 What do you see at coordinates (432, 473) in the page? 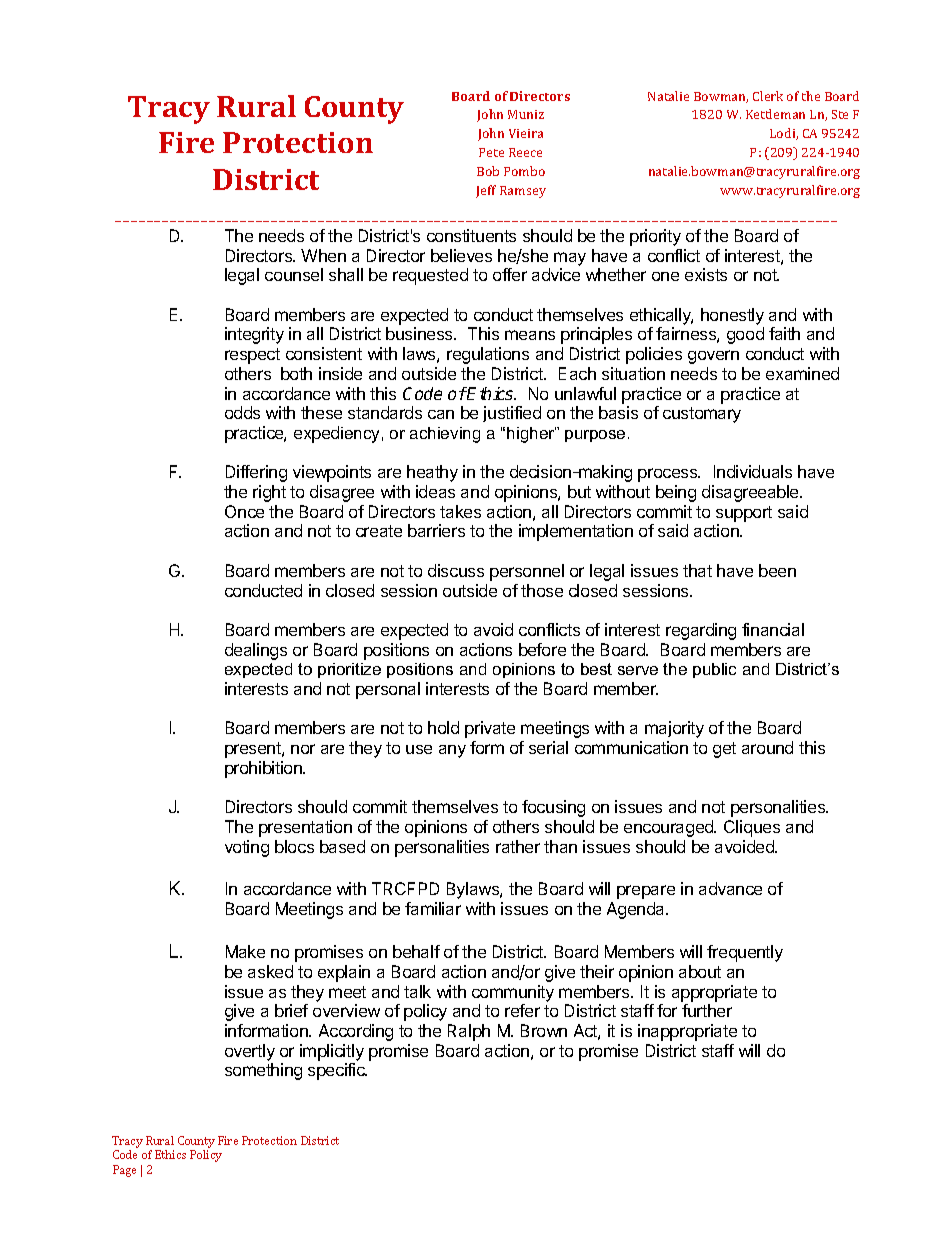
I see `heathy` at bounding box center [432, 473].
